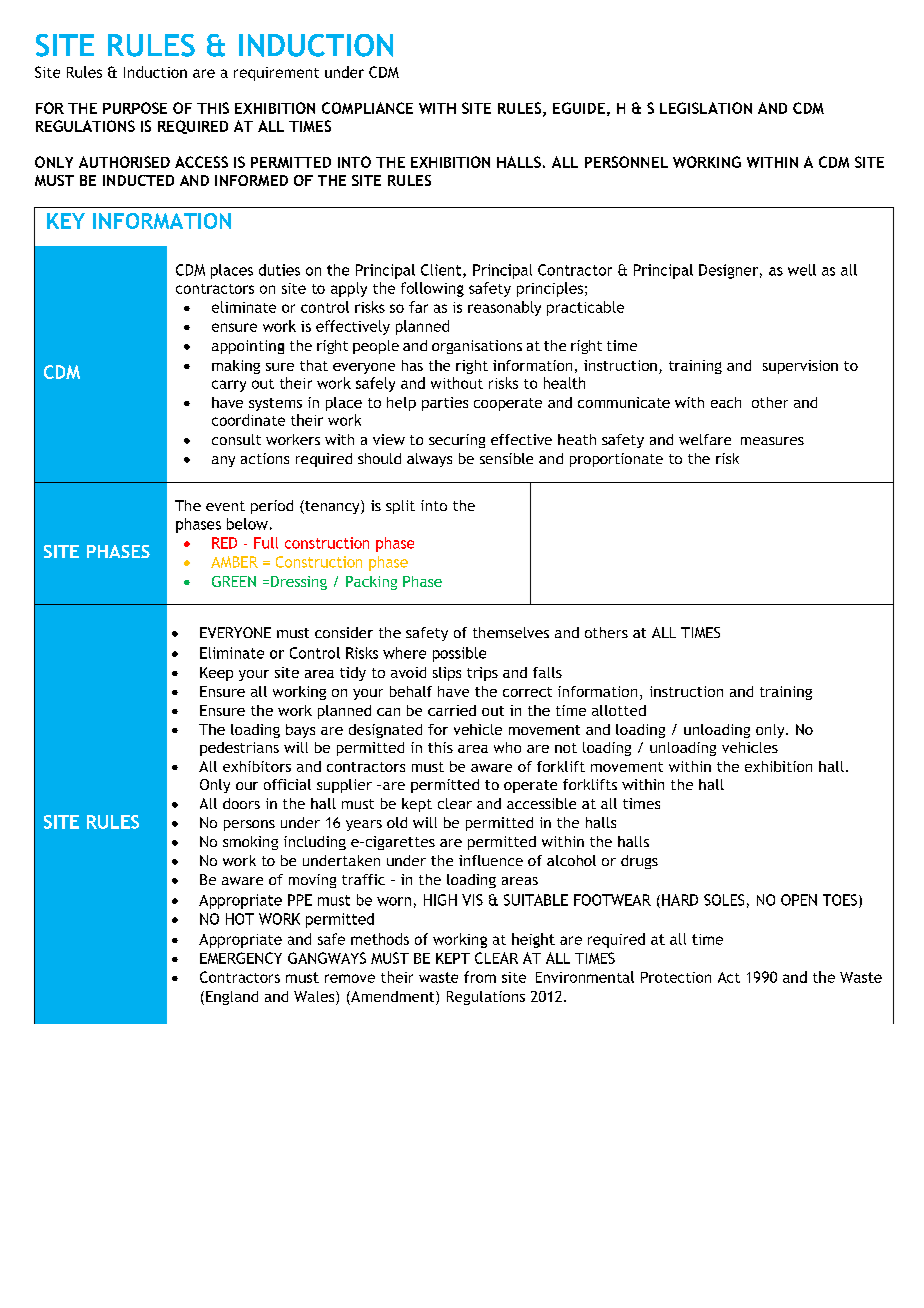 The image size is (924, 1308). I want to click on split, so click(400, 507).
